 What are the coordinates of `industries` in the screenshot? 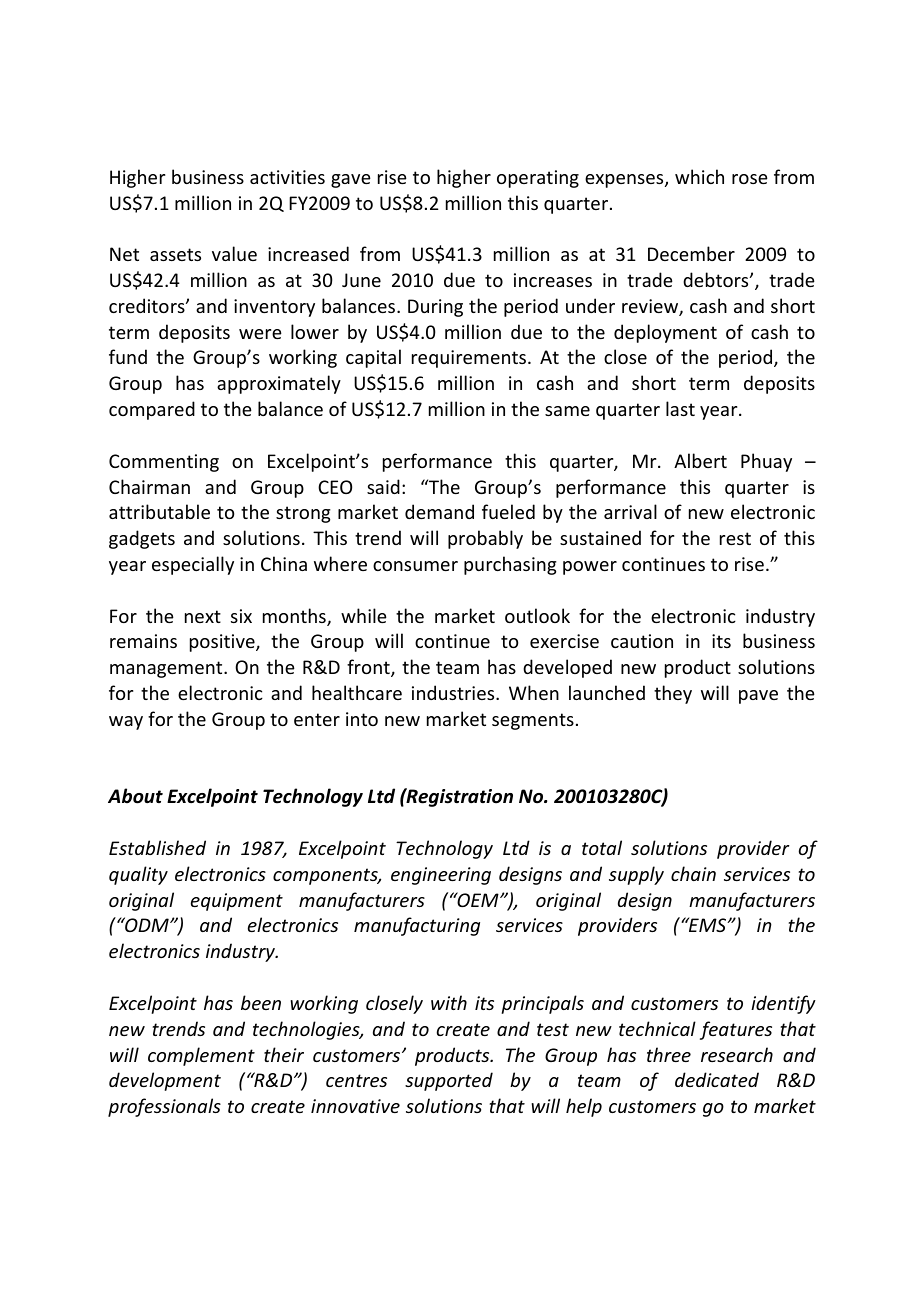 It's located at (454, 692).
